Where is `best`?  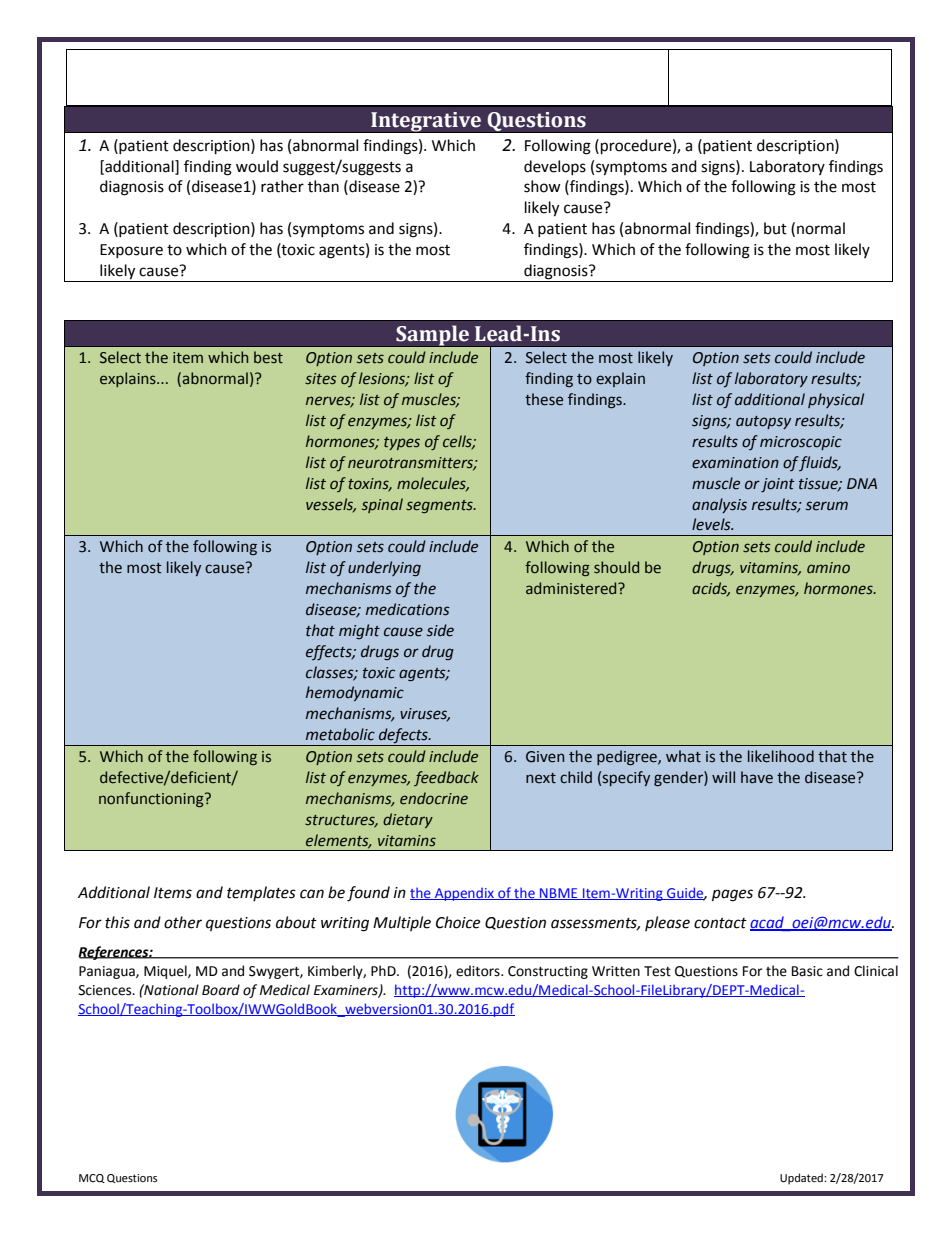 best is located at coordinates (268, 357).
